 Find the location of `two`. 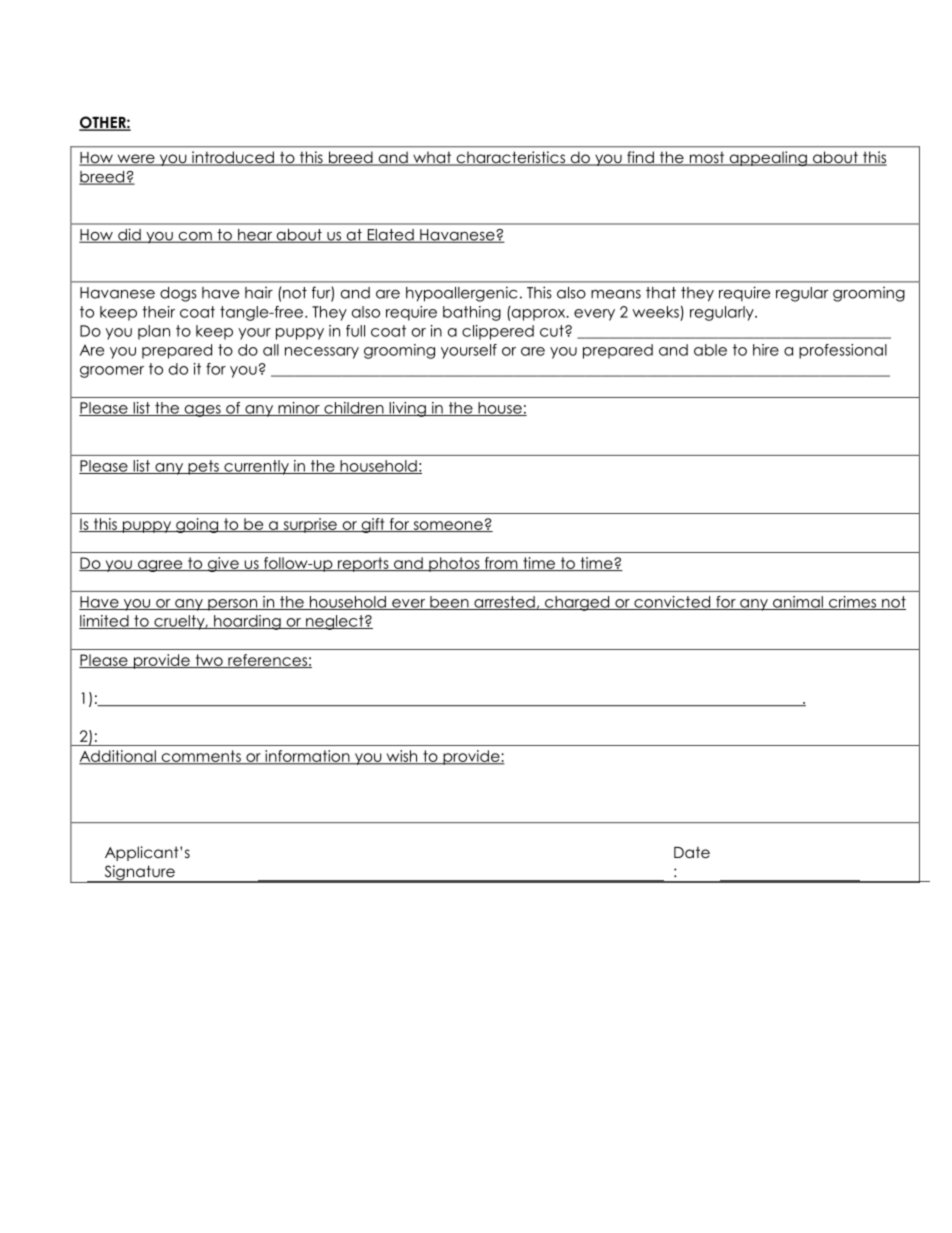

two is located at coordinates (209, 661).
